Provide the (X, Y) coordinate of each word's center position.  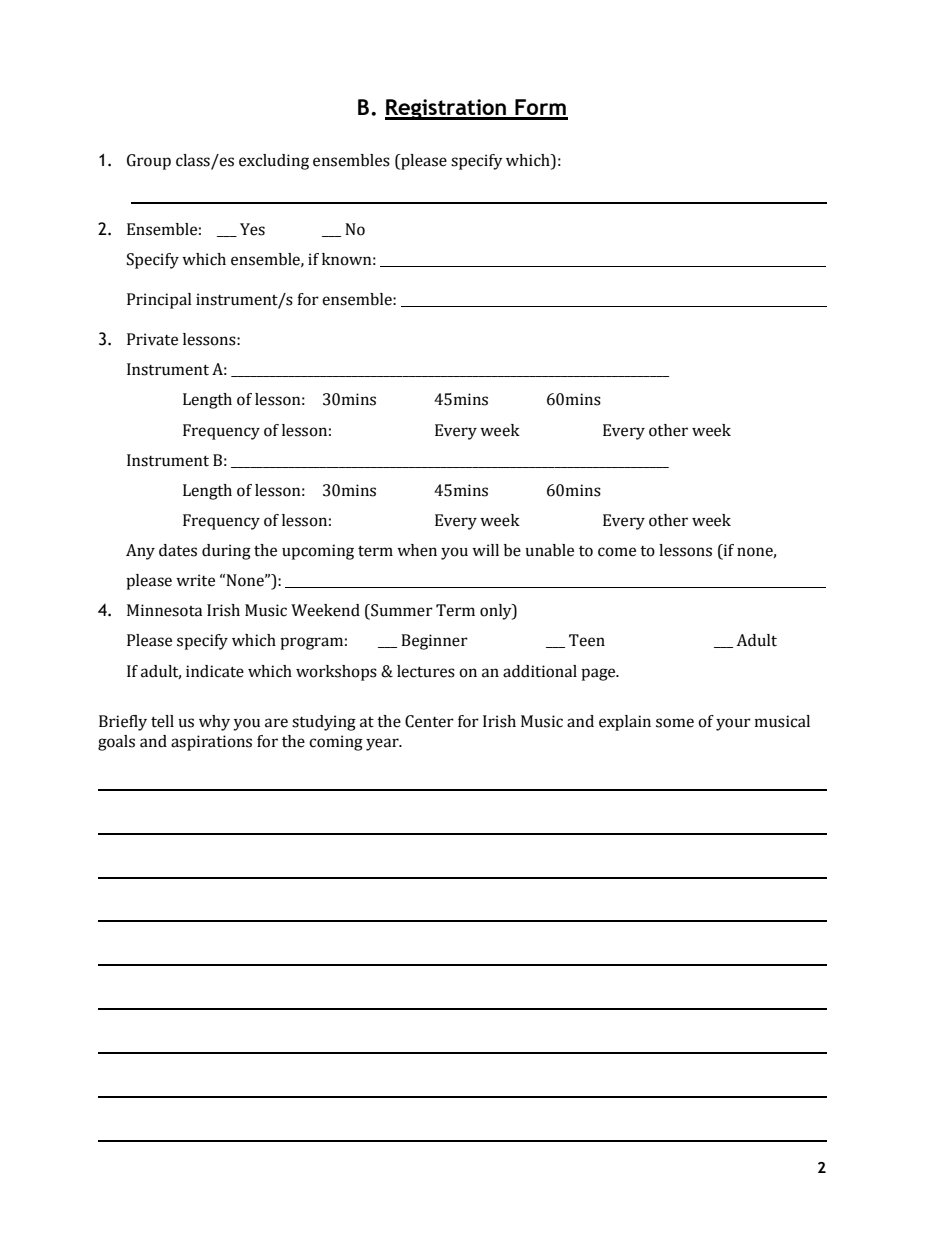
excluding (274, 162)
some (675, 723)
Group (149, 162)
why (214, 723)
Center (429, 721)
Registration (446, 109)
